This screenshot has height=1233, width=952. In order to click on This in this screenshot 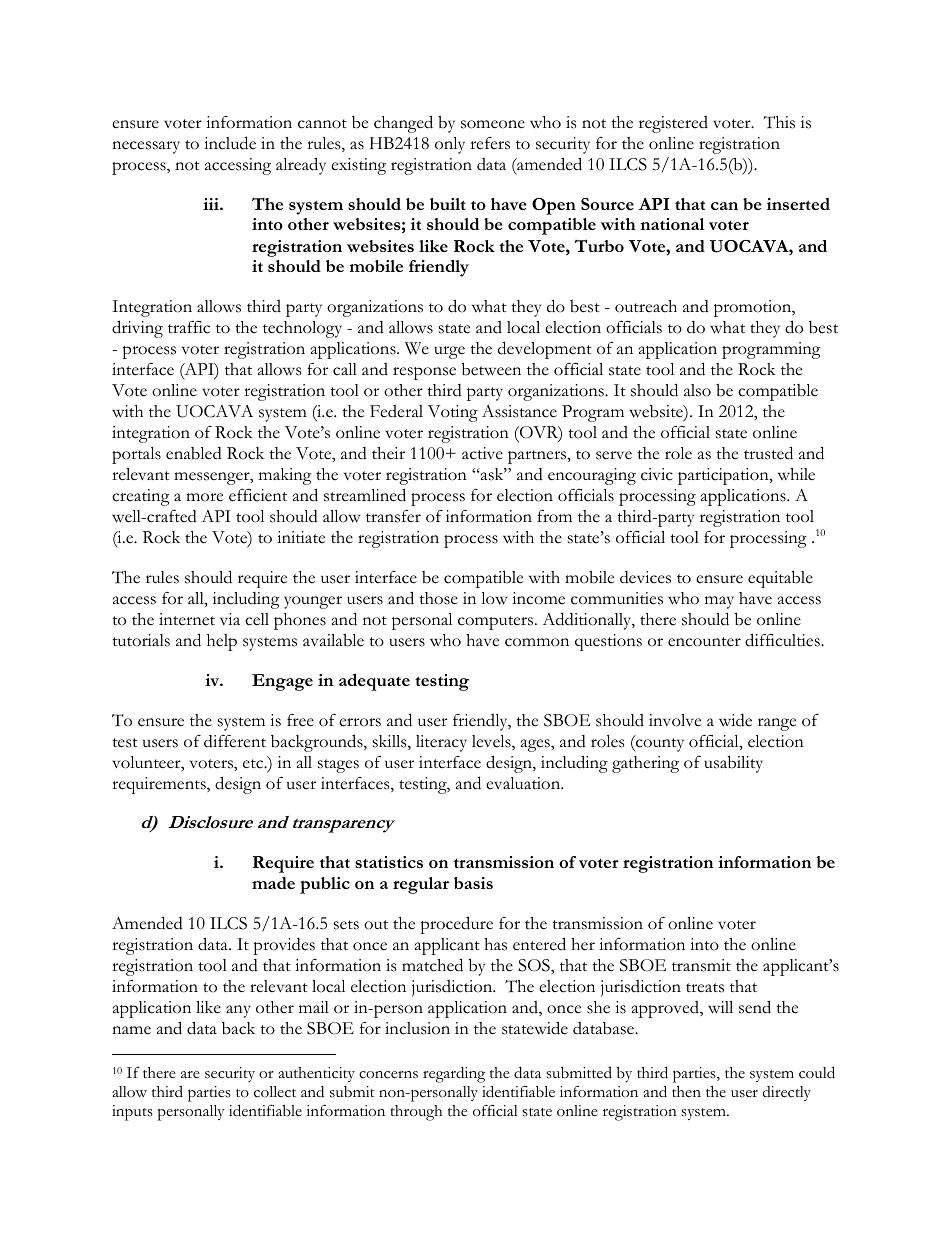, I will do `click(779, 122)`.
